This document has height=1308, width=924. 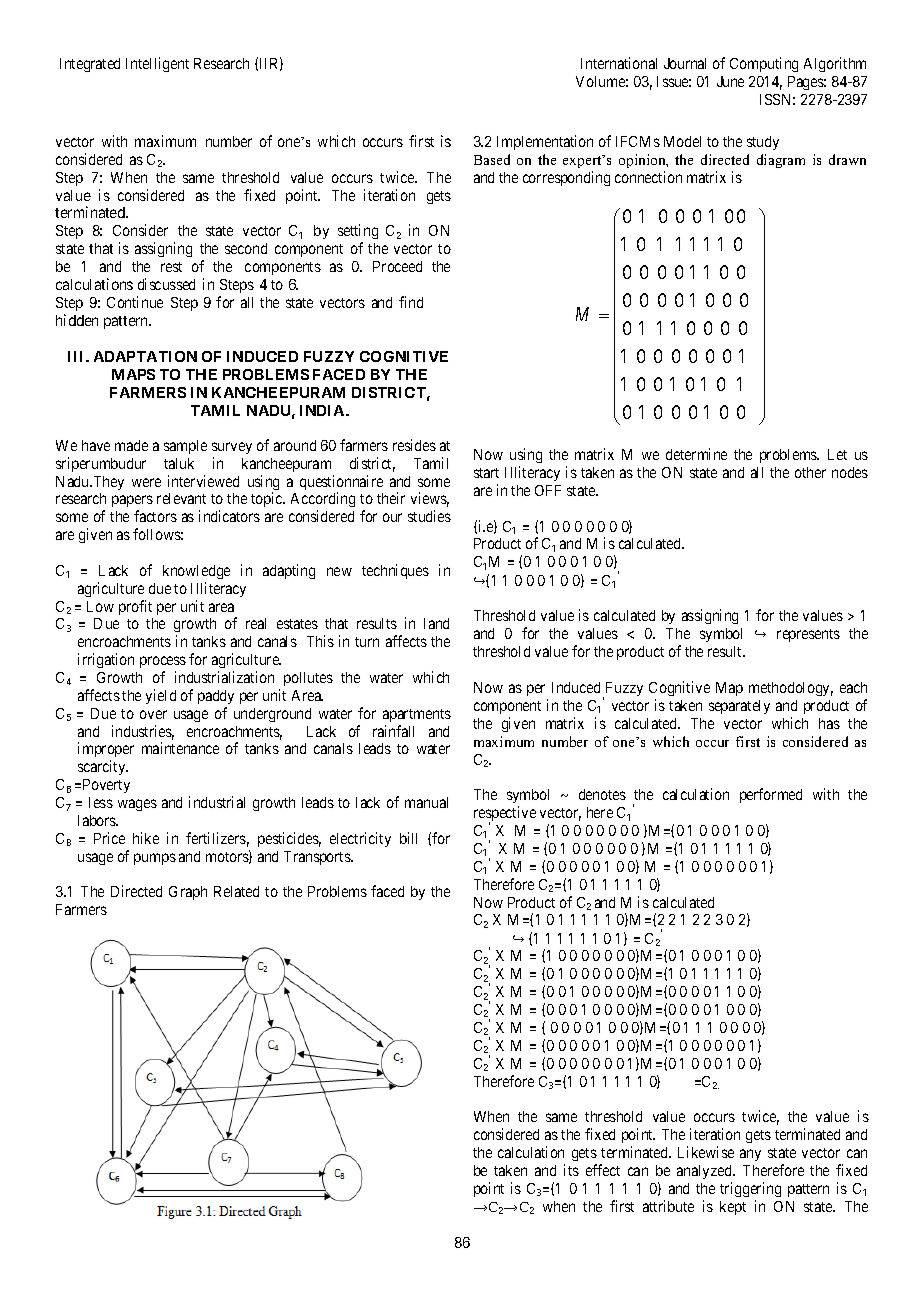 What do you see at coordinates (505, 815) in the document?
I see `respective` at bounding box center [505, 815].
